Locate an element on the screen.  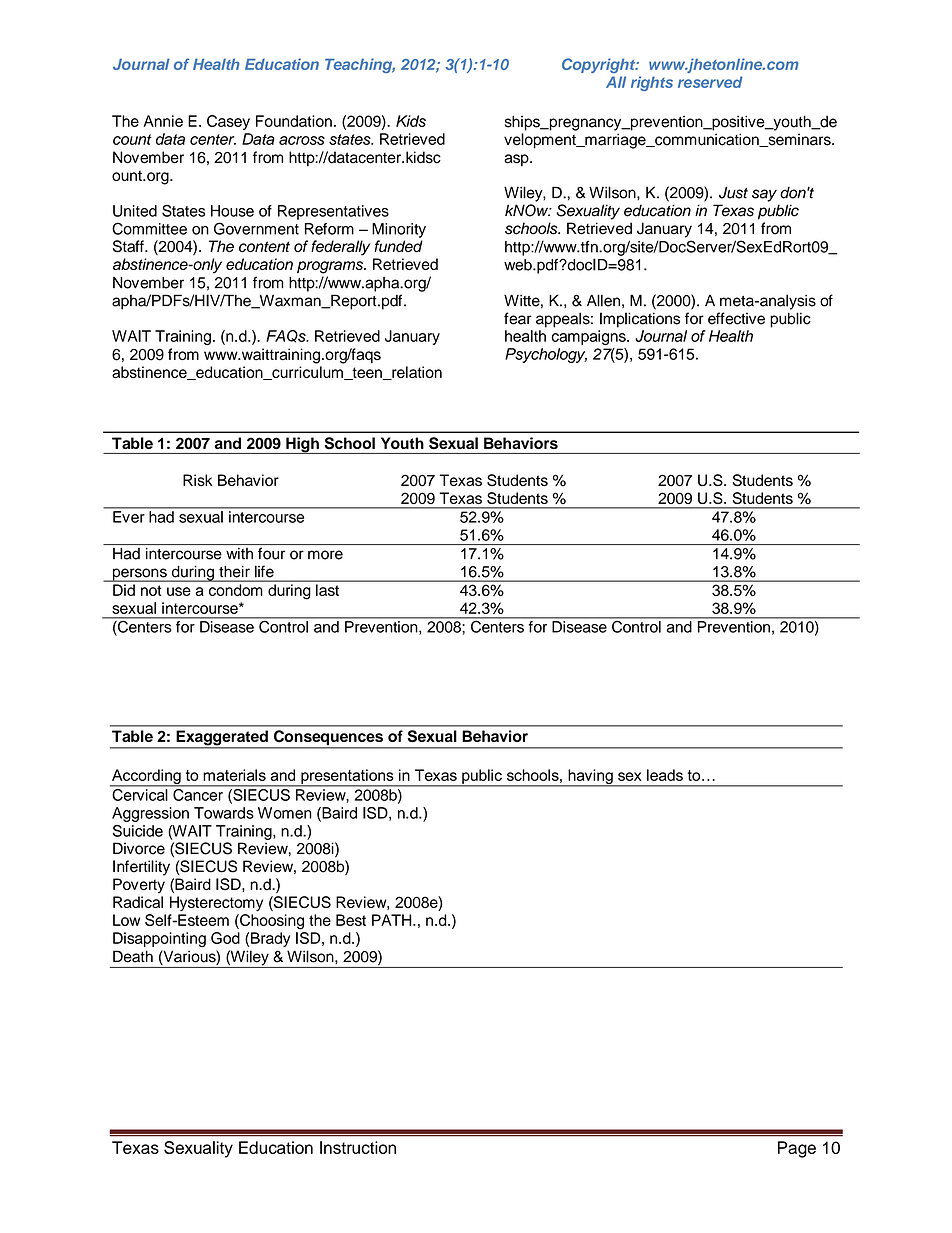
last is located at coordinates (327, 590).
